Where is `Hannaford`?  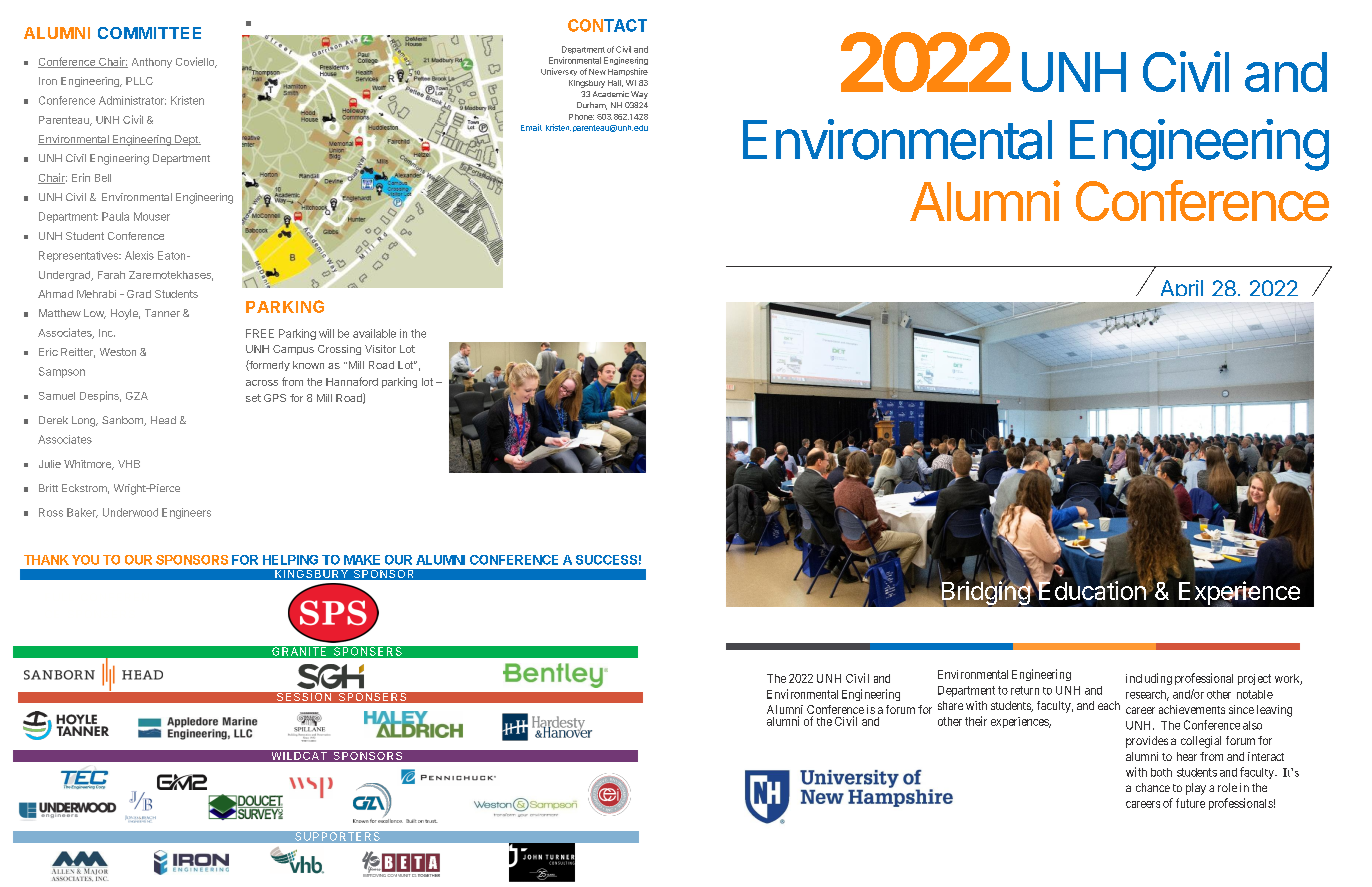
Hannaford is located at coordinates (352, 381).
